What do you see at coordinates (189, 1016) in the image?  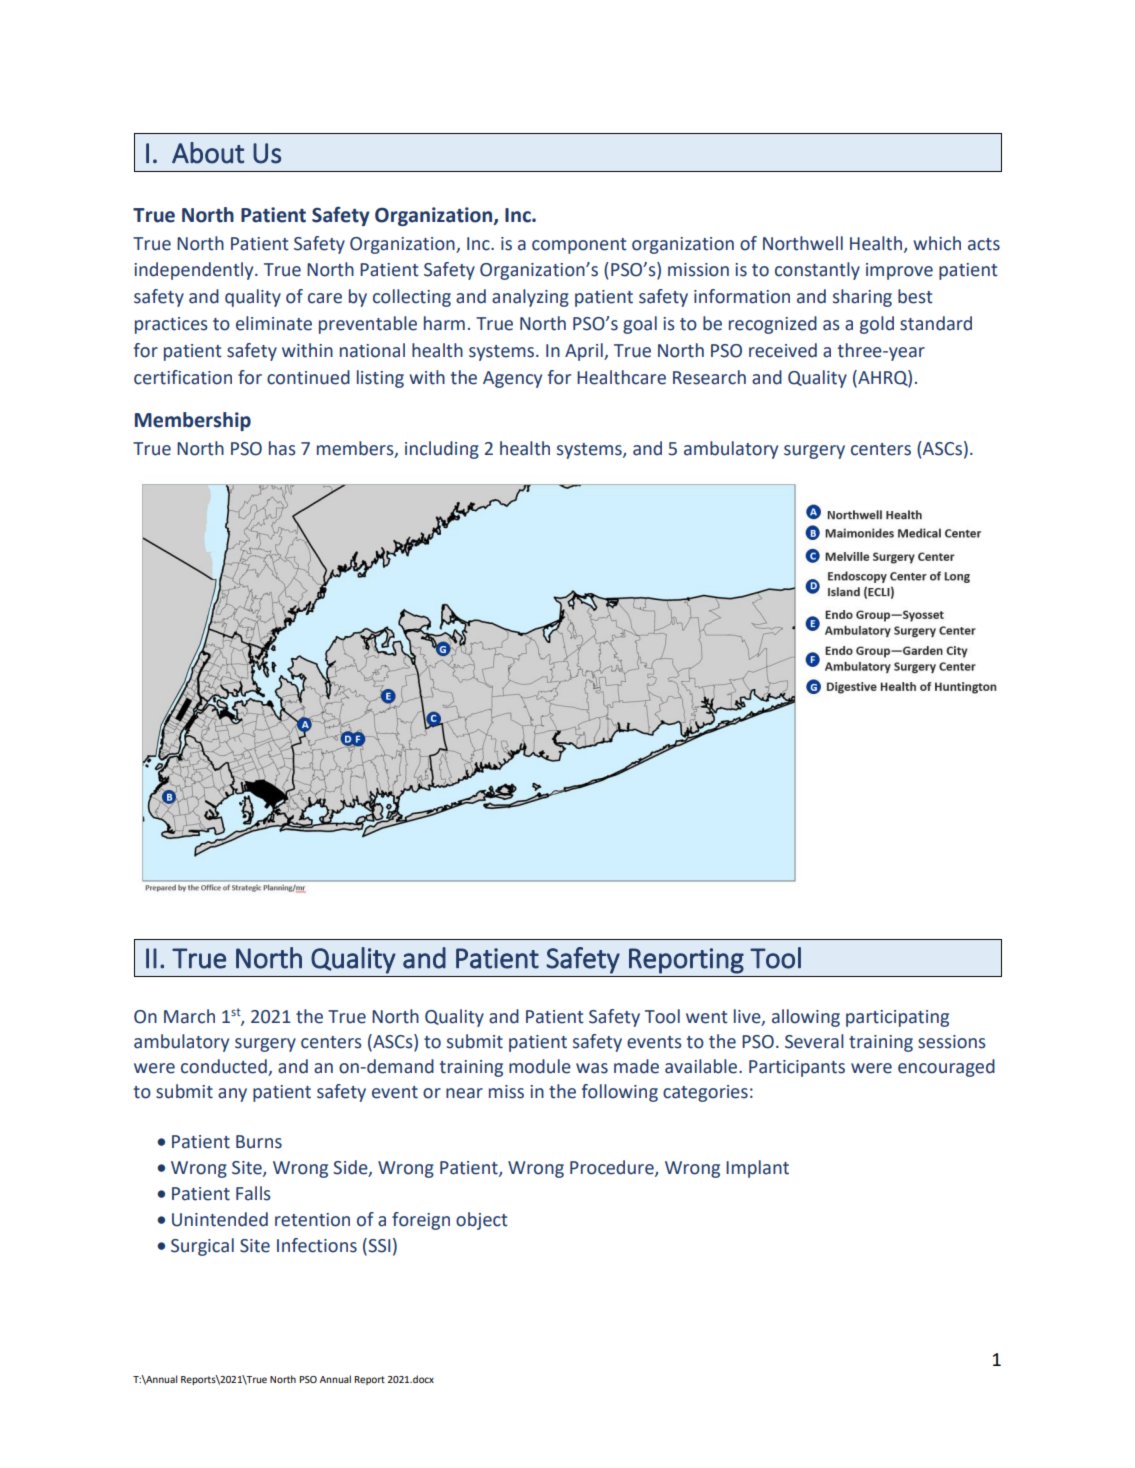 I see `March` at bounding box center [189, 1016].
